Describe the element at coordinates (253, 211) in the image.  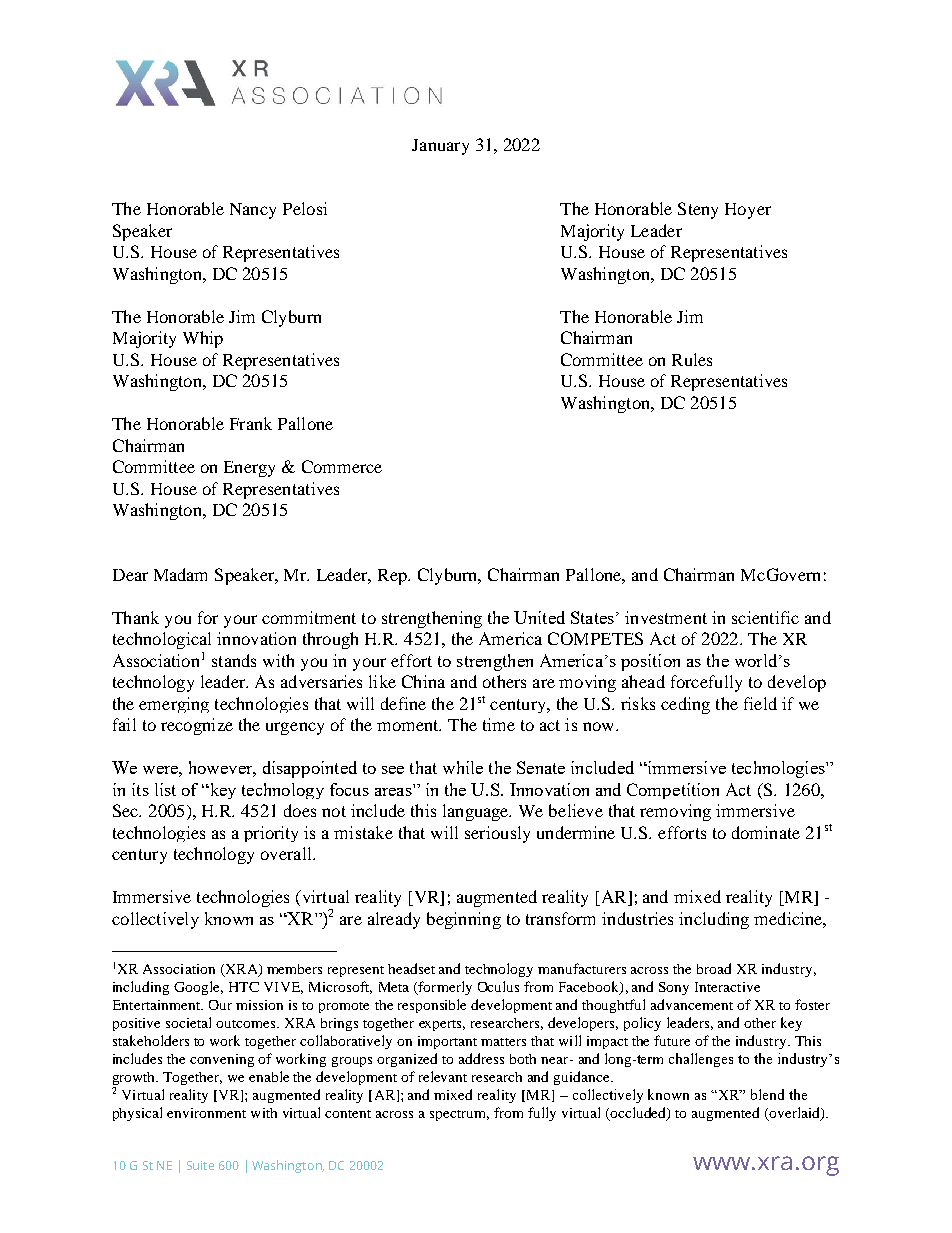
I see `Nancy` at that location.
